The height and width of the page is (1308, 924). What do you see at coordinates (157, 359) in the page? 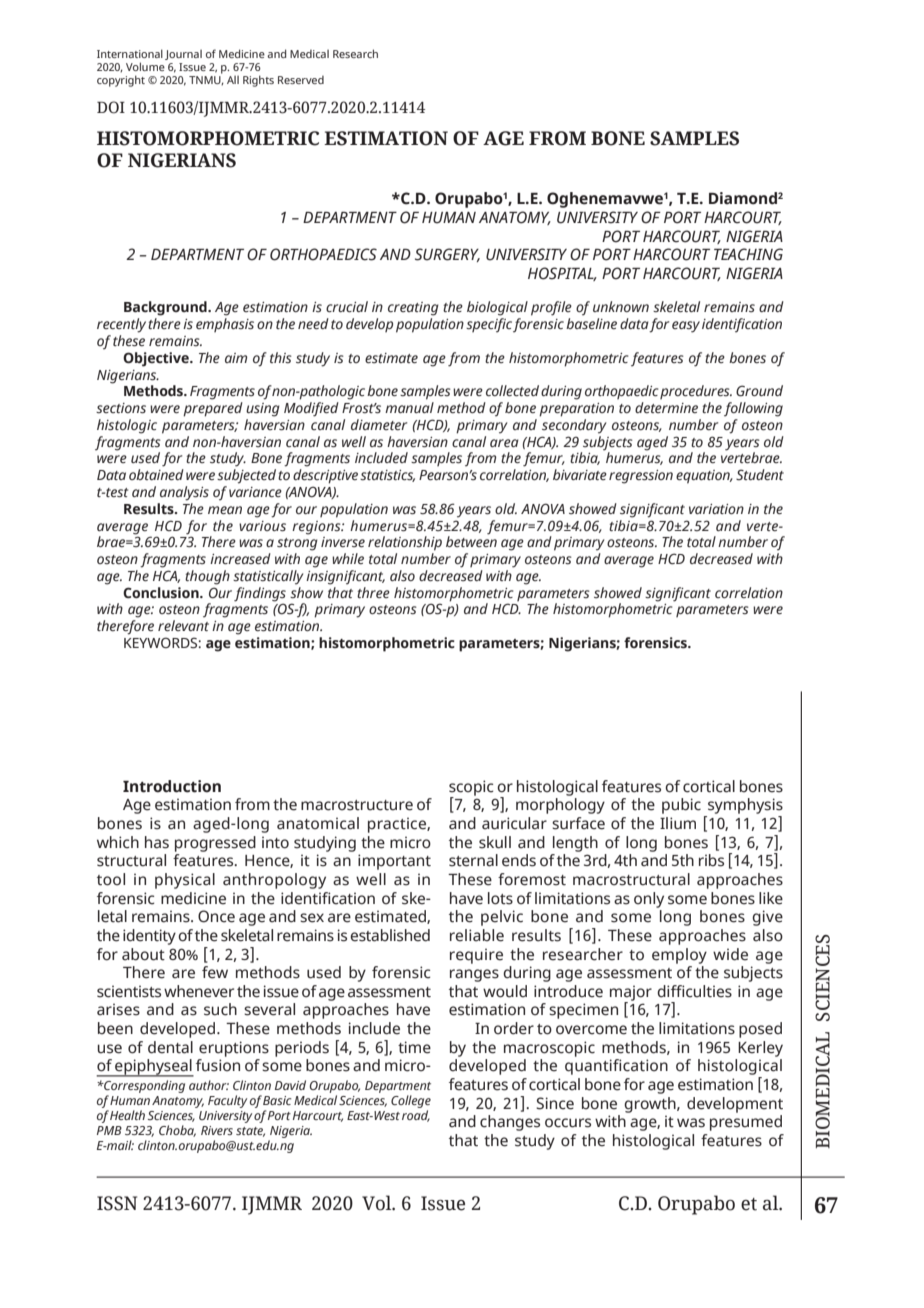
I see `Objective` at bounding box center [157, 359].
